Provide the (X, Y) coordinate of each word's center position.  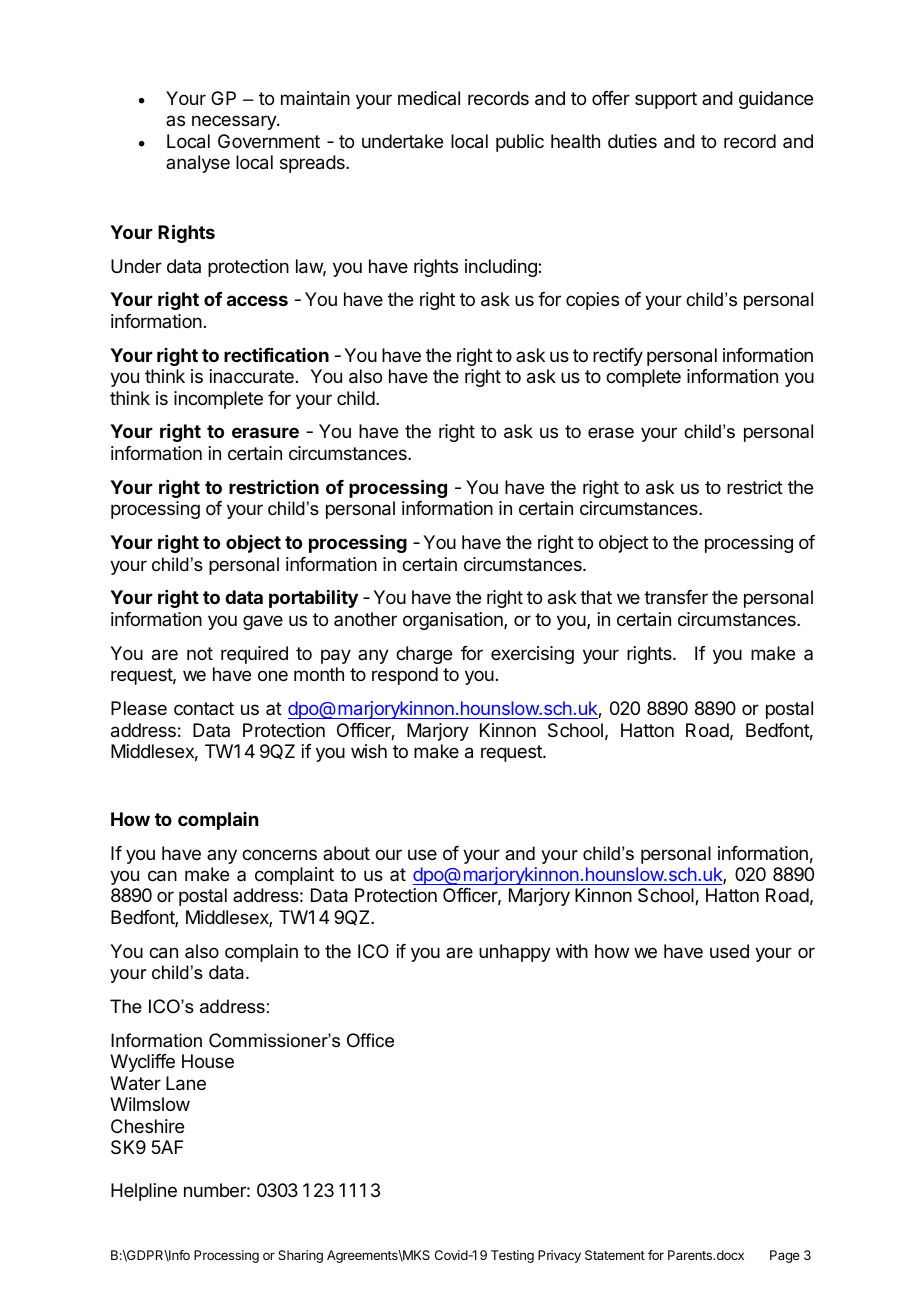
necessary (235, 122)
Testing (512, 1256)
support (666, 100)
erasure (265, 432)
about (346, 853)
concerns (279, 854)
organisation (454, 621)
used (729, 951)
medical (429, 98)
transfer (676, 597)
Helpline (144, 1192)
